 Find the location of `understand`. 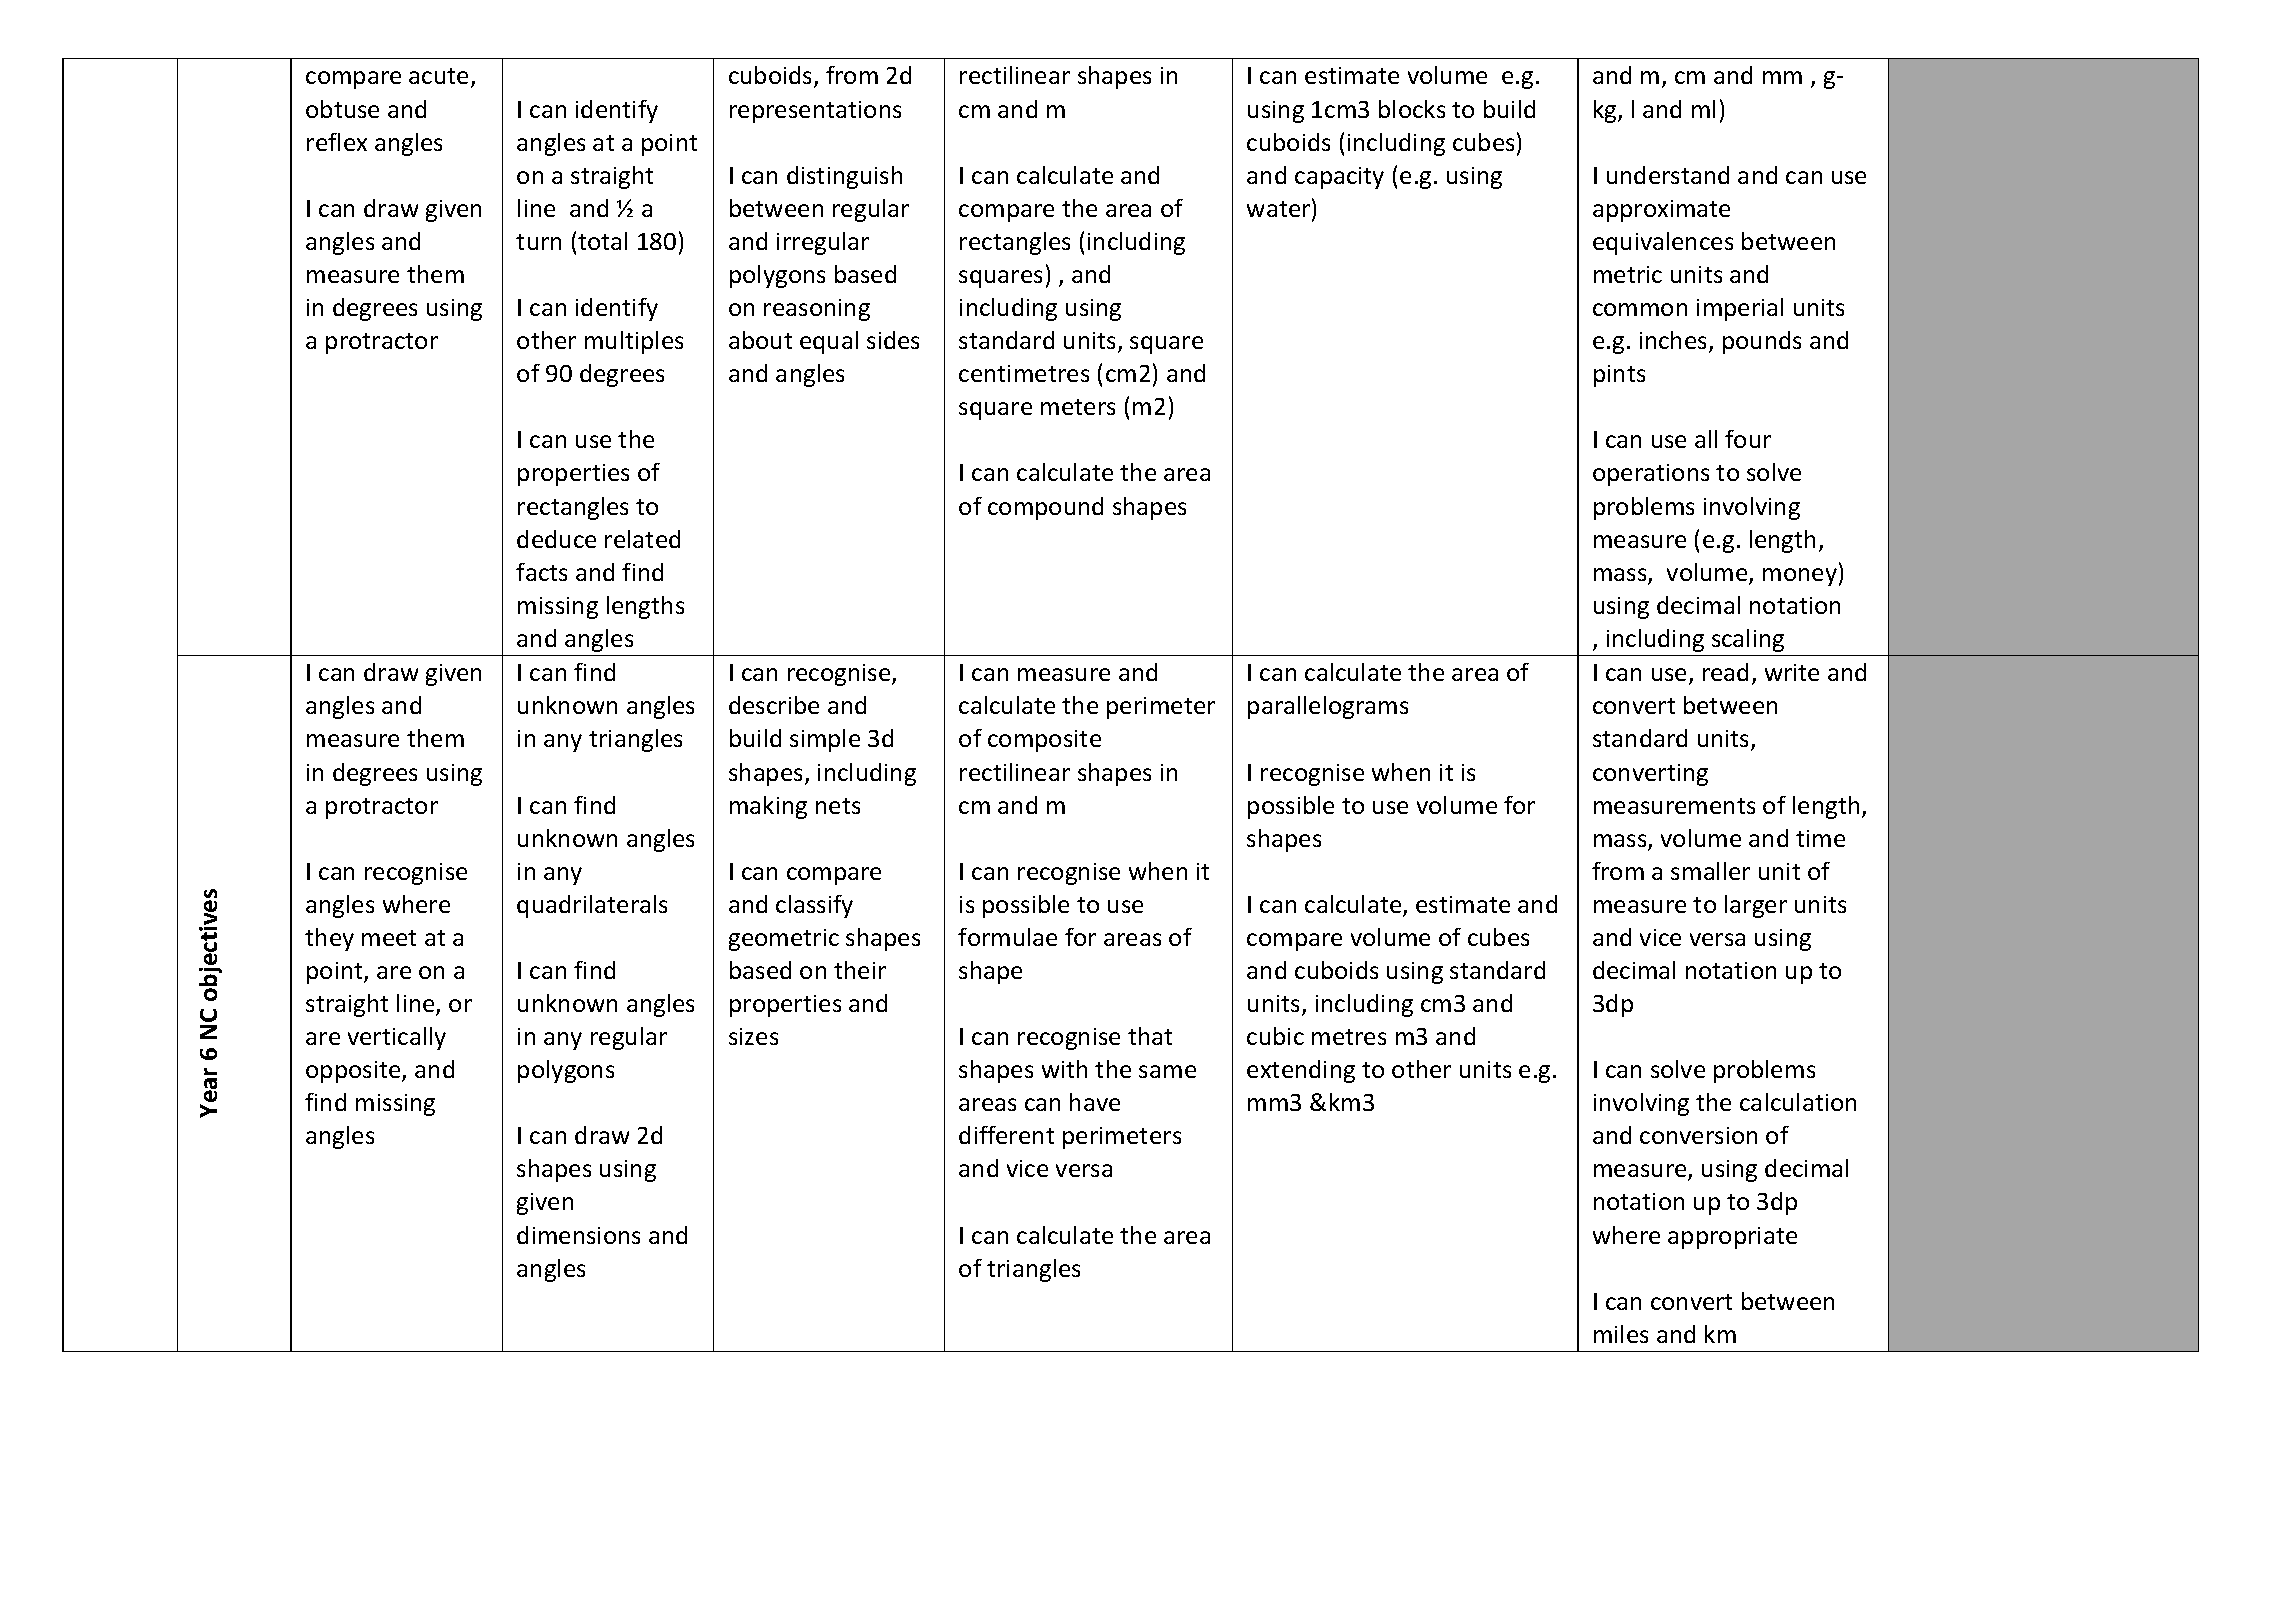

understand is located at coordinates (1668, 175).
